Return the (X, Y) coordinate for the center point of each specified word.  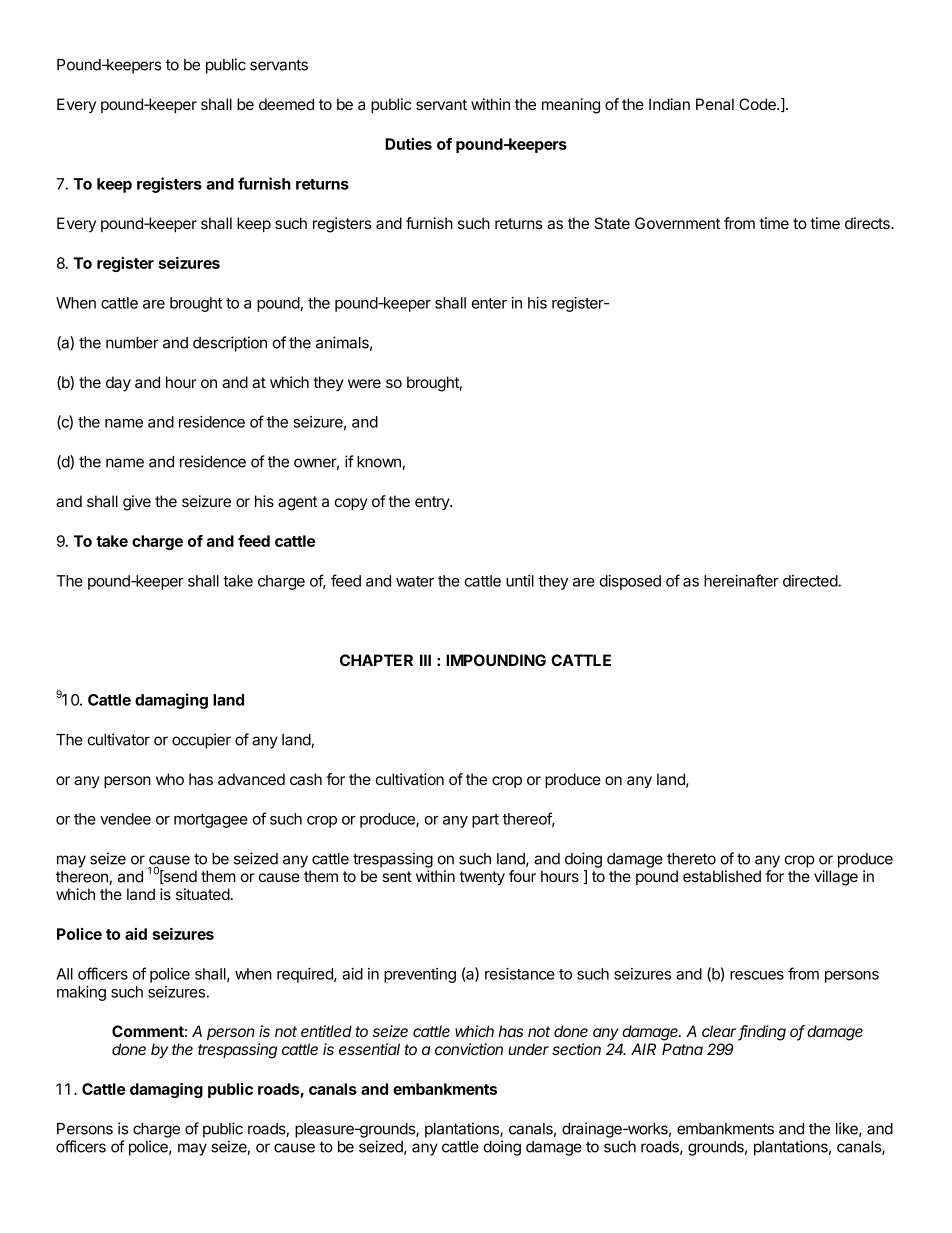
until (520, 581)
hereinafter (741, 580)
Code (758, 104)
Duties (408, 144)
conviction (469, 1049)
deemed (286, 104)
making (81, 993)
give (137, 503)
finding (762, 1033)
